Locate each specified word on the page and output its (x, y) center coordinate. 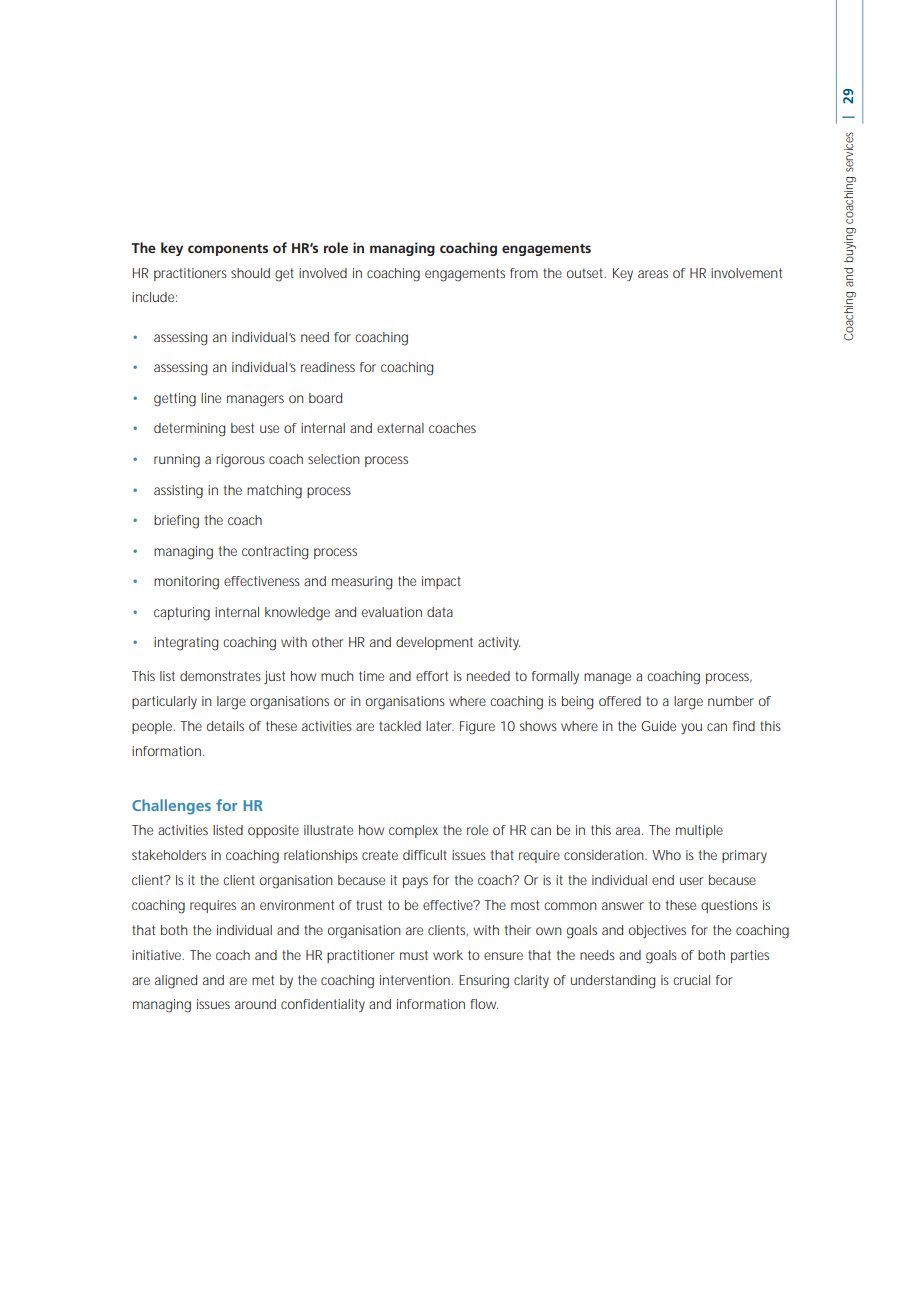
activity (499, 643)
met (263, 980)
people (153, 727)
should (250, 273)
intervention (416, 980)
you (691, 729)
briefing (176, 522)
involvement (746, 273)
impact (441, 582)
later (440, 726)
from (524, 273)
